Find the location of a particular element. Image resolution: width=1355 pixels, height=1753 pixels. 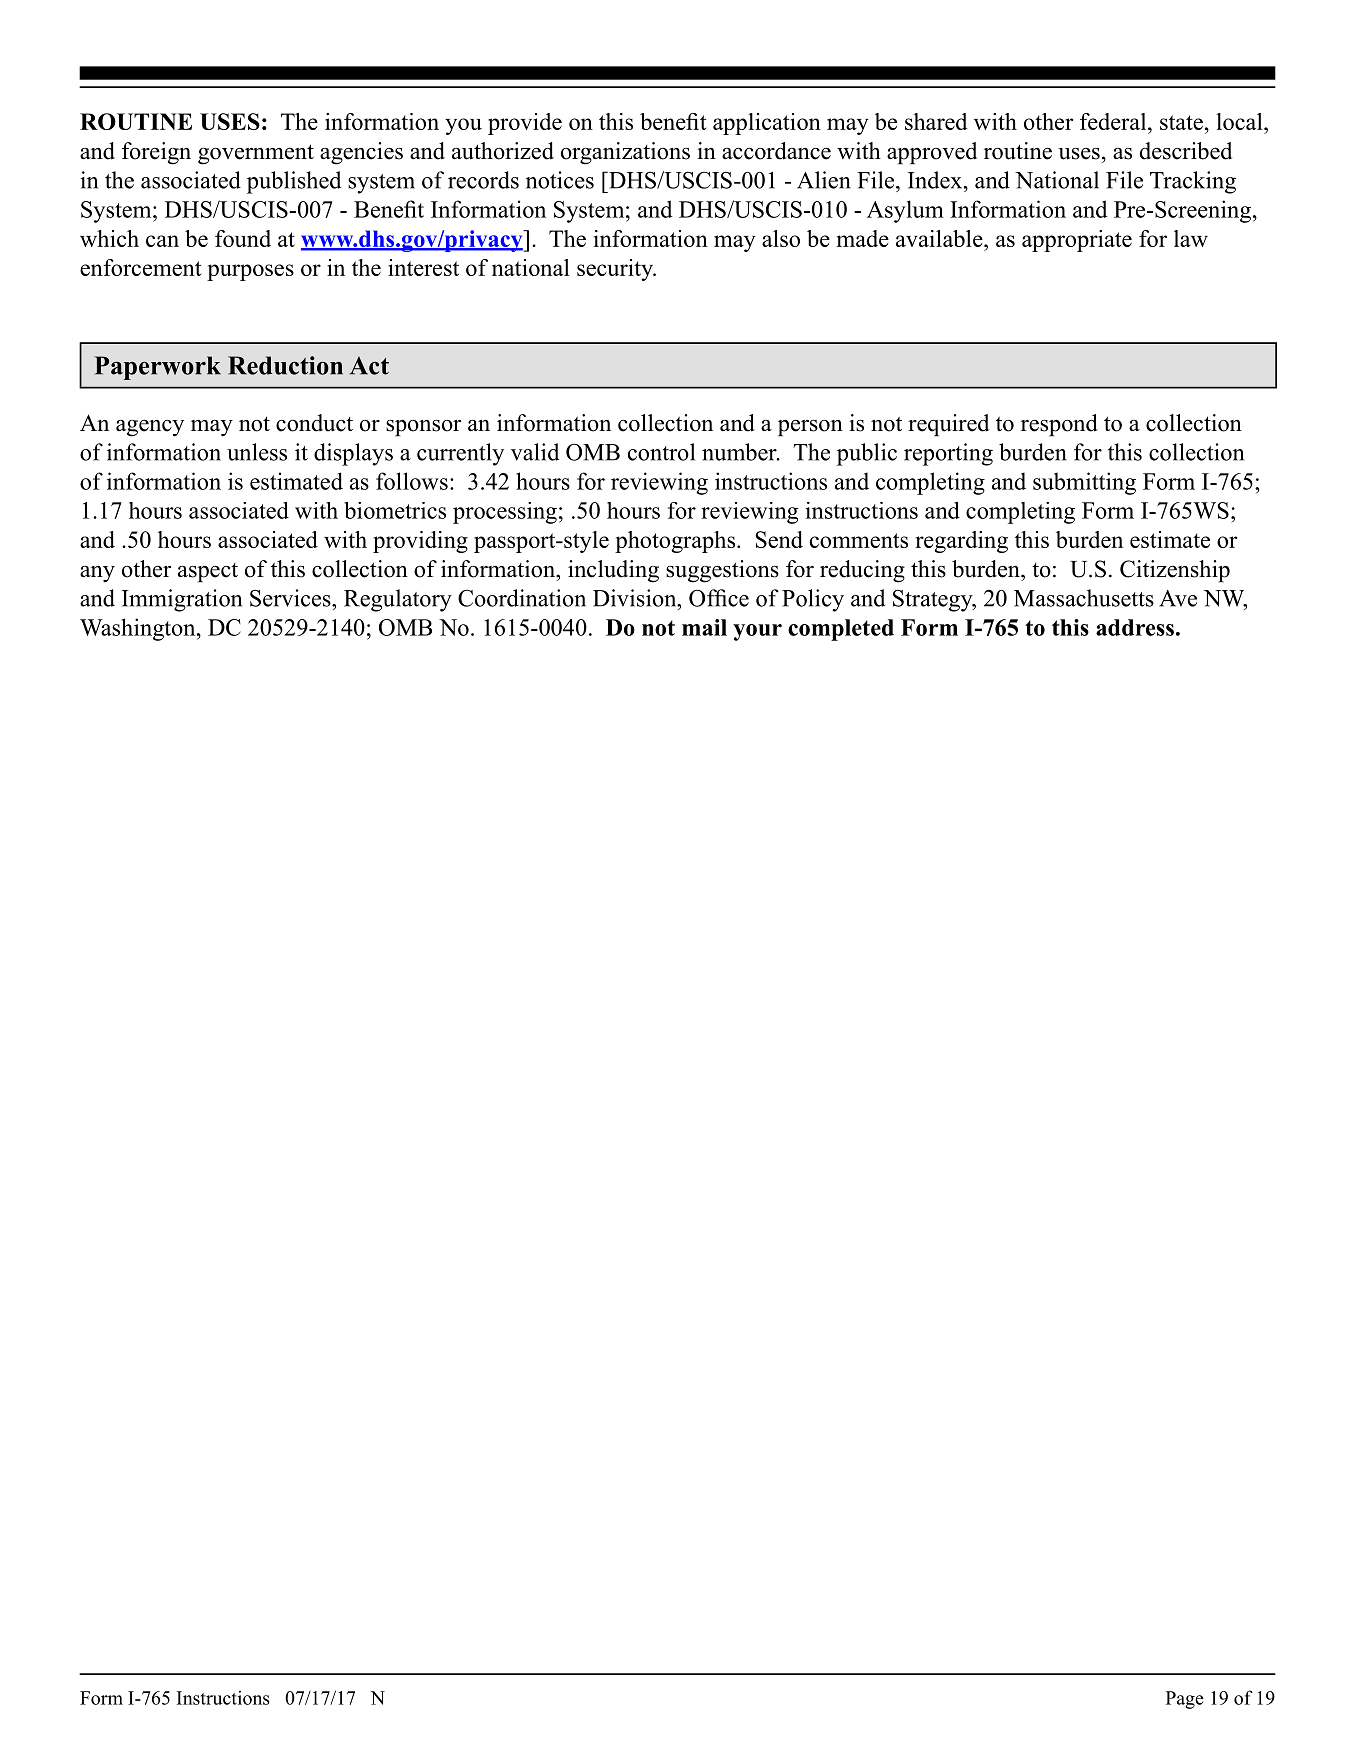

government is located at coordinates (256, 154).
